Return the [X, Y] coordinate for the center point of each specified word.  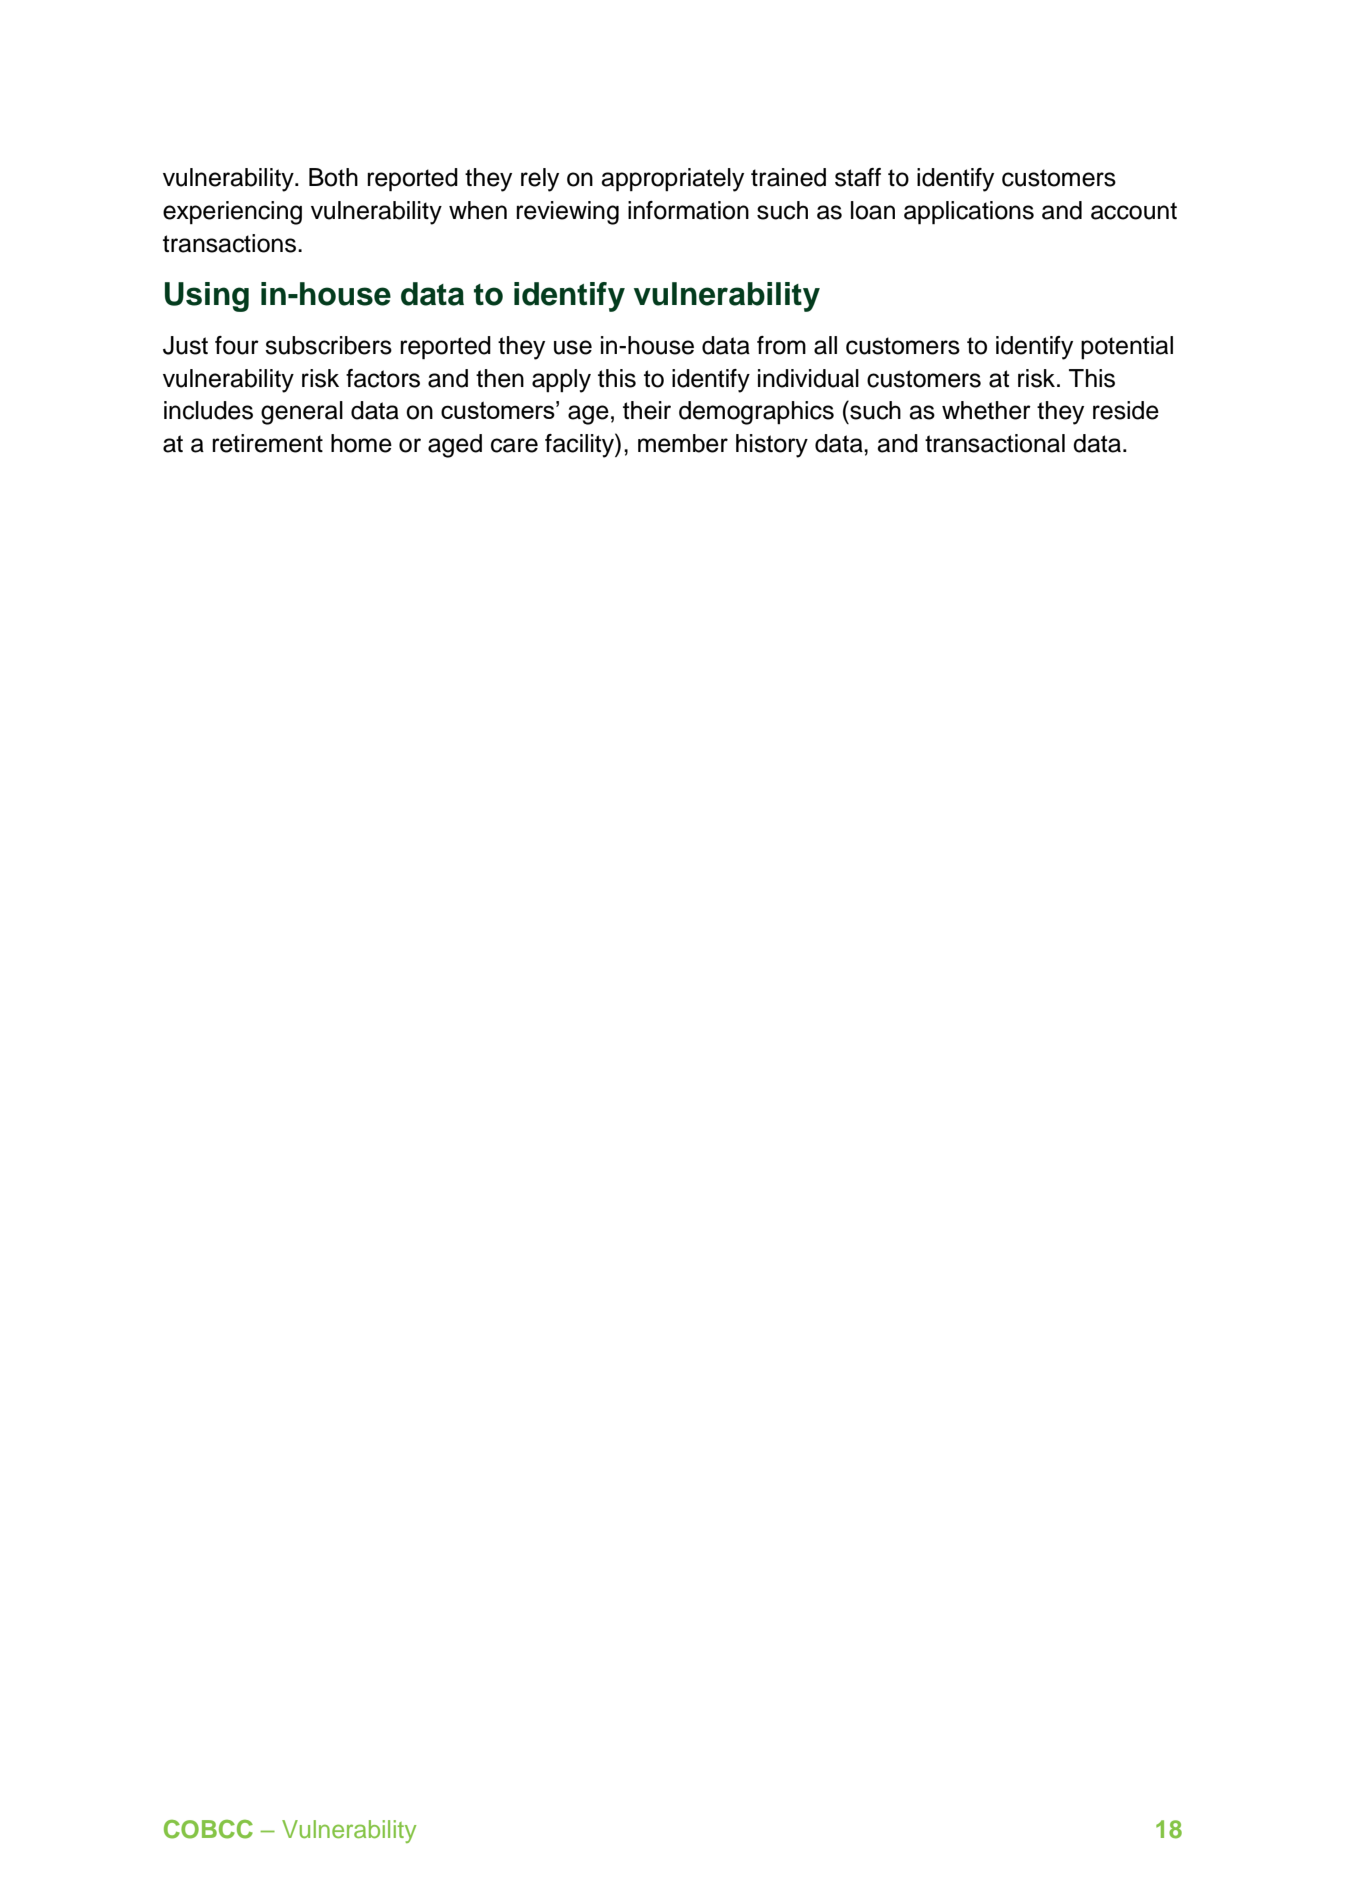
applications [969, 213]
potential [1127, 347]
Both [333, 177]
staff [858, 177]
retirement [267, 443]
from [781, 345]
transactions [229, 243]
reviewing [567, 213]
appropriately [672, 180]
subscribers [328, 345]
